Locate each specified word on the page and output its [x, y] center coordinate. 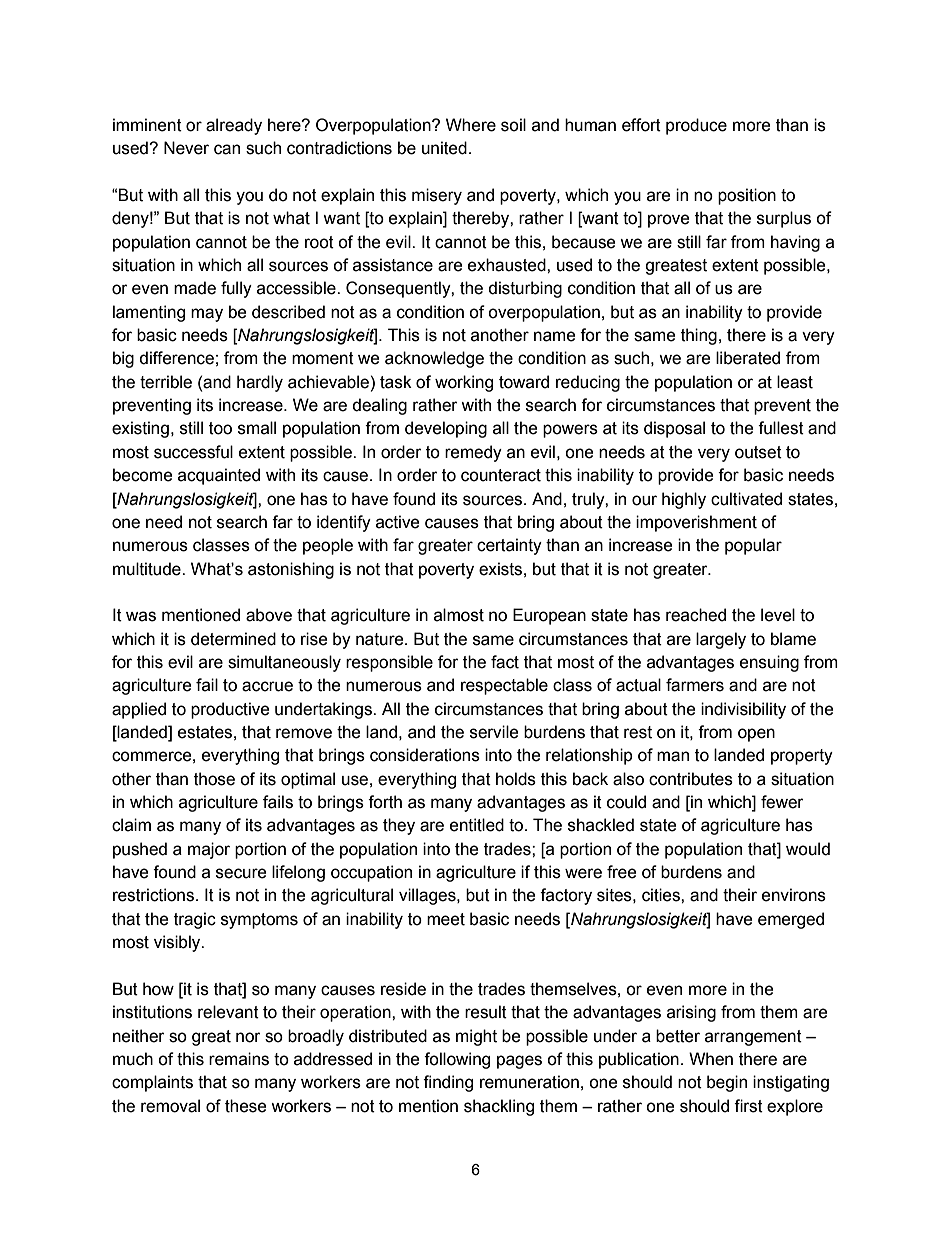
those [214, 779]
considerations [425, 755]
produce [696, 126]
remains [239, 1059]
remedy [473, 453]
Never [186, 148]
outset [758, 452]
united [444, 148]
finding [448, 1083]
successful [193, 452]
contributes [691, 779]
